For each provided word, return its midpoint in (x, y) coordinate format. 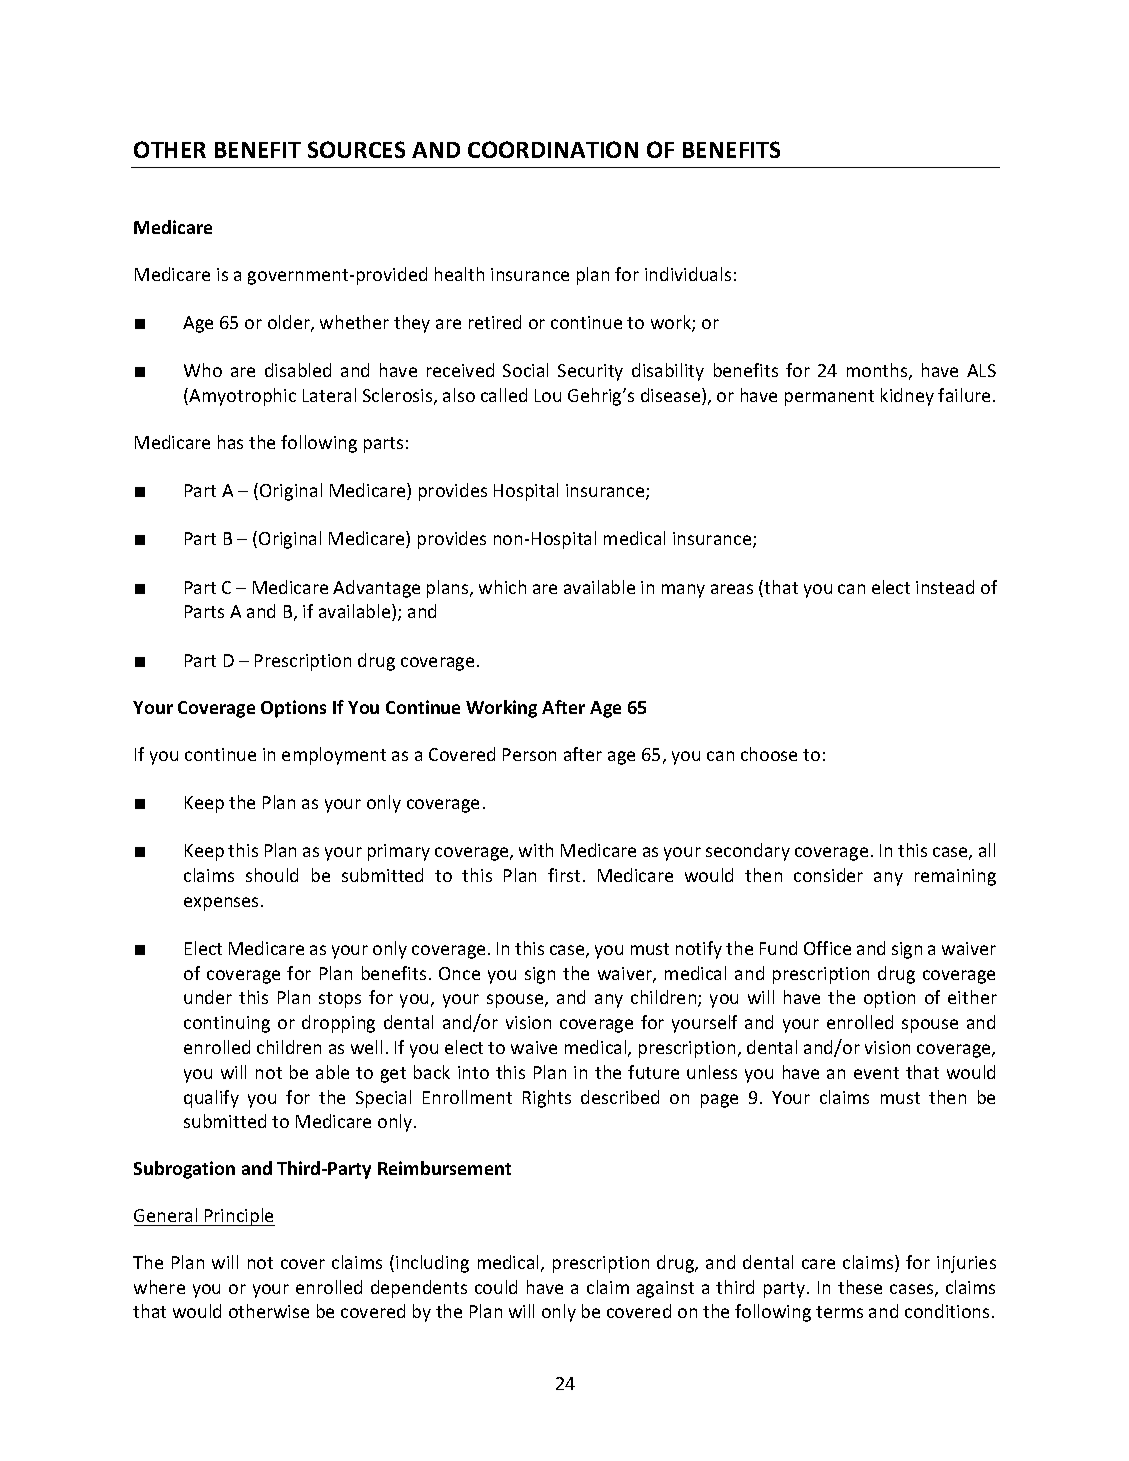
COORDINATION (553, 149)
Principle (239, 1217)
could (496, 1287)
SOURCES (356, 149)
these (860, 1287)
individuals (688, 274)
